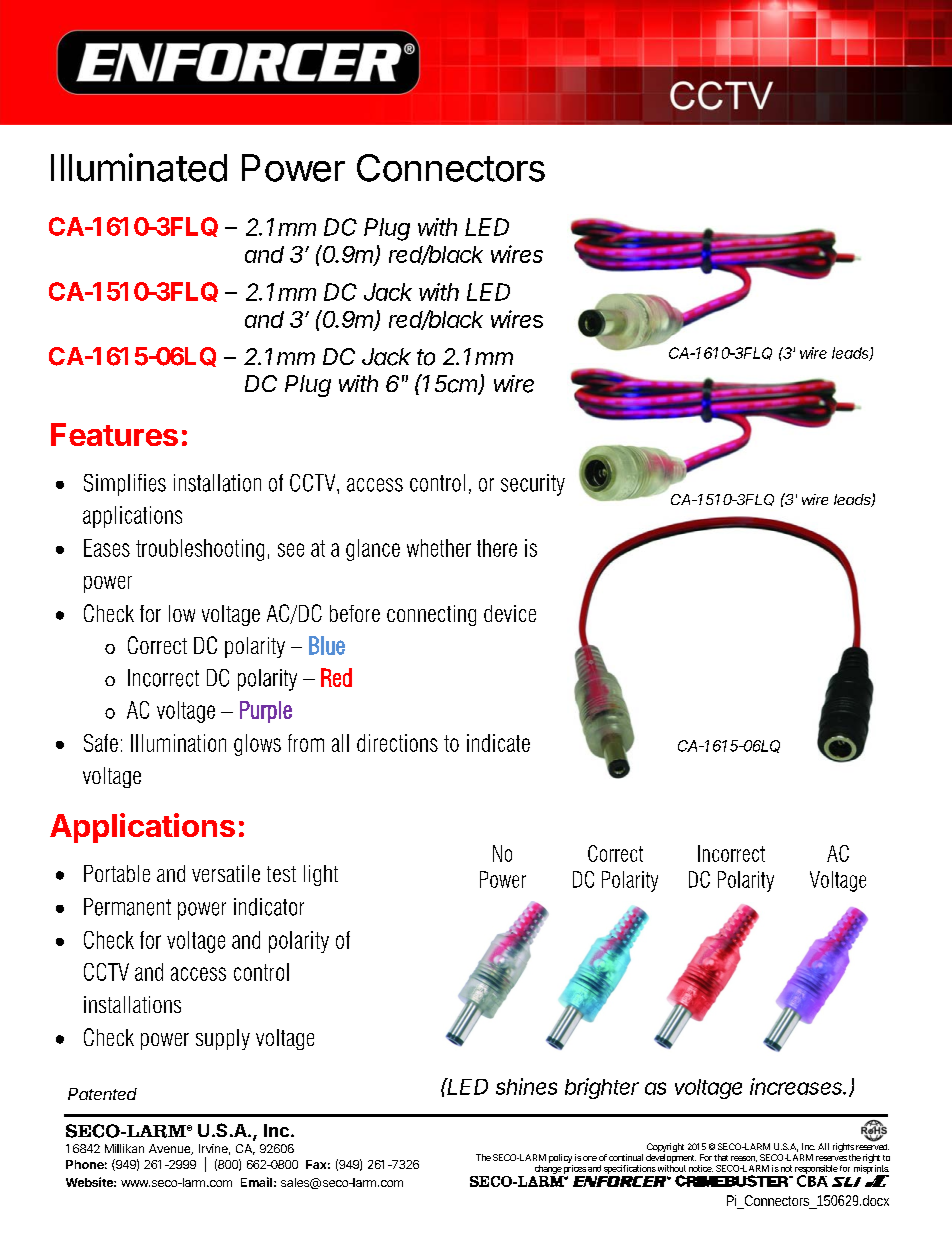 Image resolution: width=952 pixels, height=1233 pixels. What do you see at coordinates (497, 548) in the image?
I see `there` at bounding box center [497, 548].
